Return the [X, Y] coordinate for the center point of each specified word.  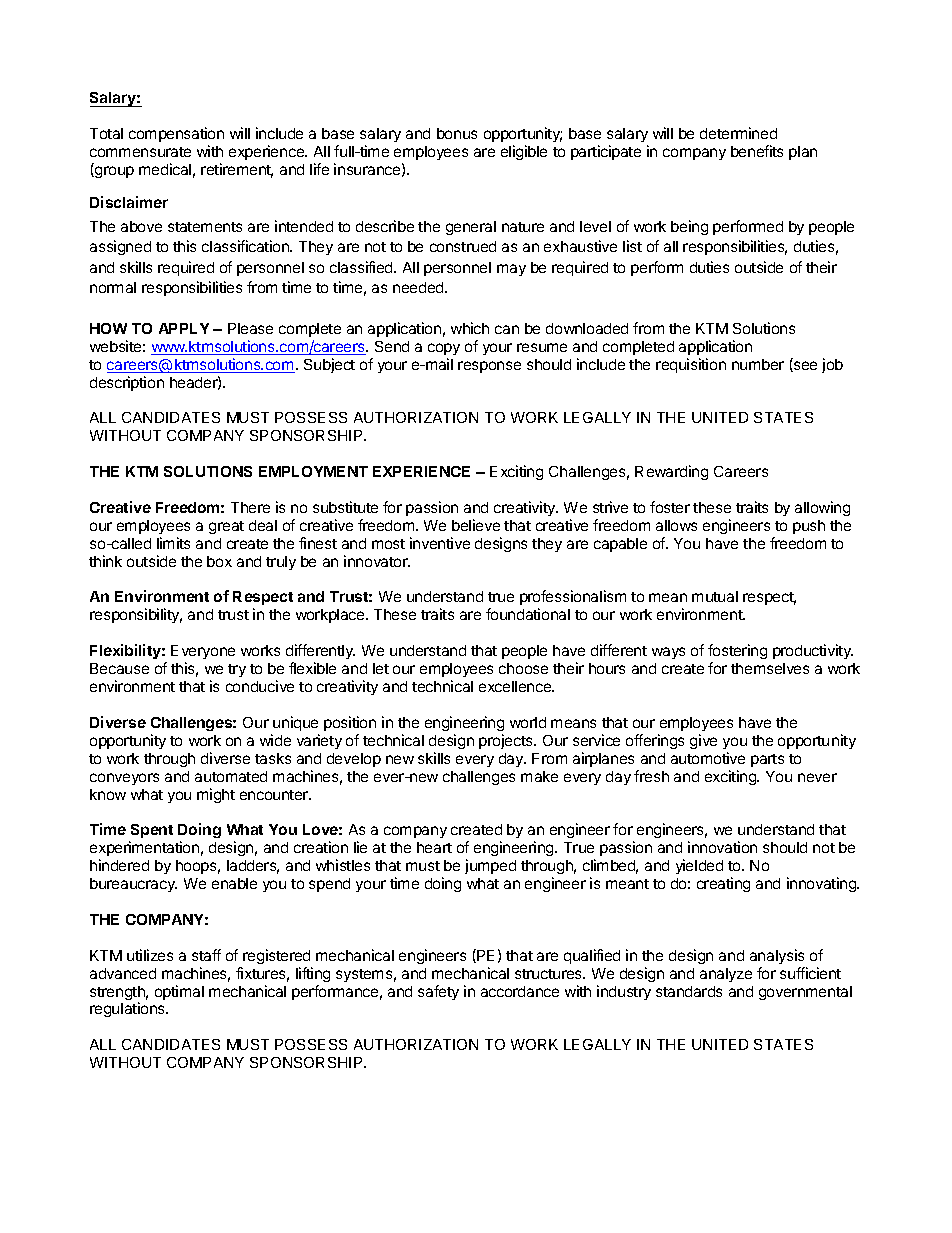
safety [438, 992]
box [219, 561]
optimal [179, 992]
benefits [757, 151]
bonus [457, 133]
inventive [440, 543]
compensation [176, 136]
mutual [715, 596]
